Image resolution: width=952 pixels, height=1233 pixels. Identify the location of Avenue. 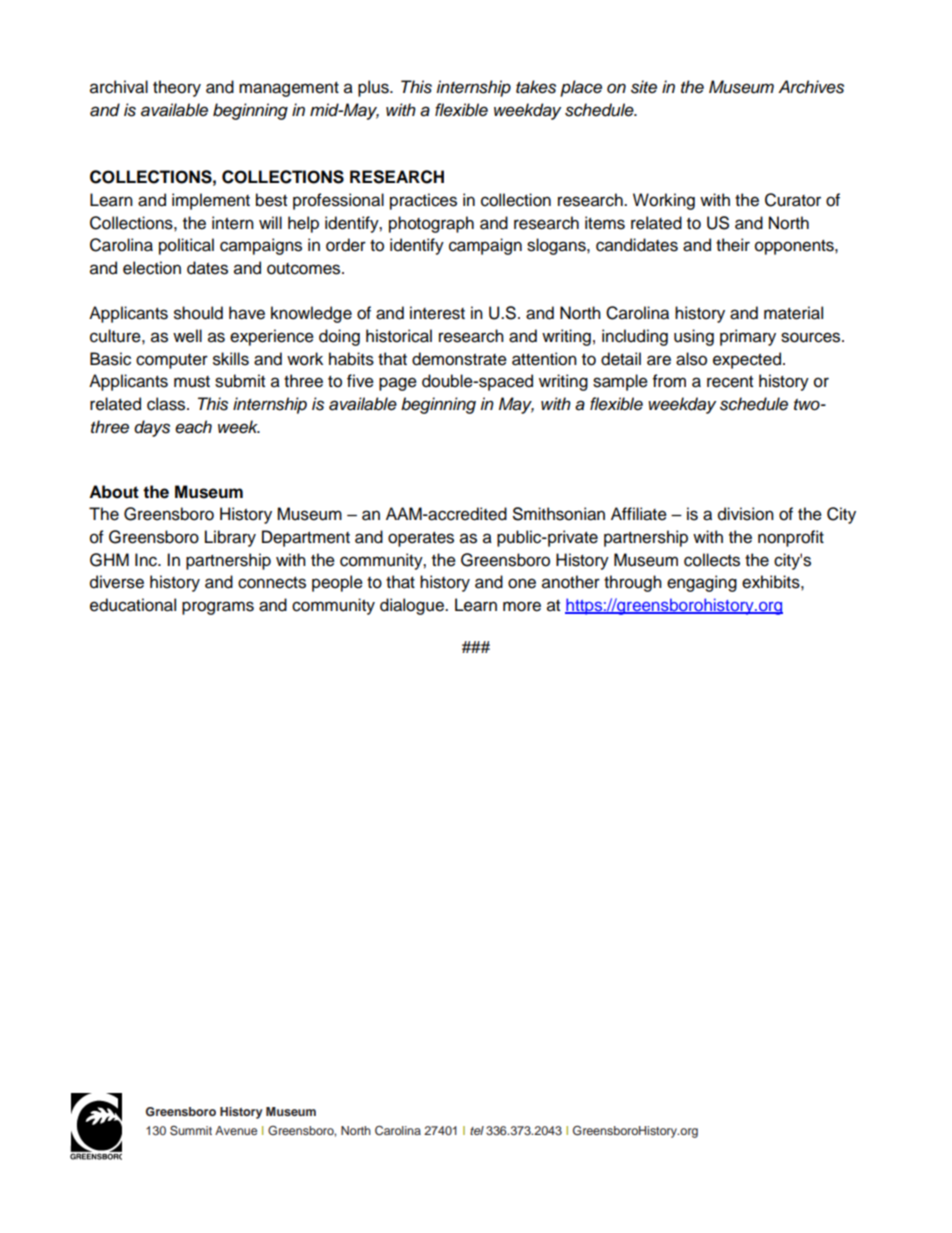
(236, 1130).
